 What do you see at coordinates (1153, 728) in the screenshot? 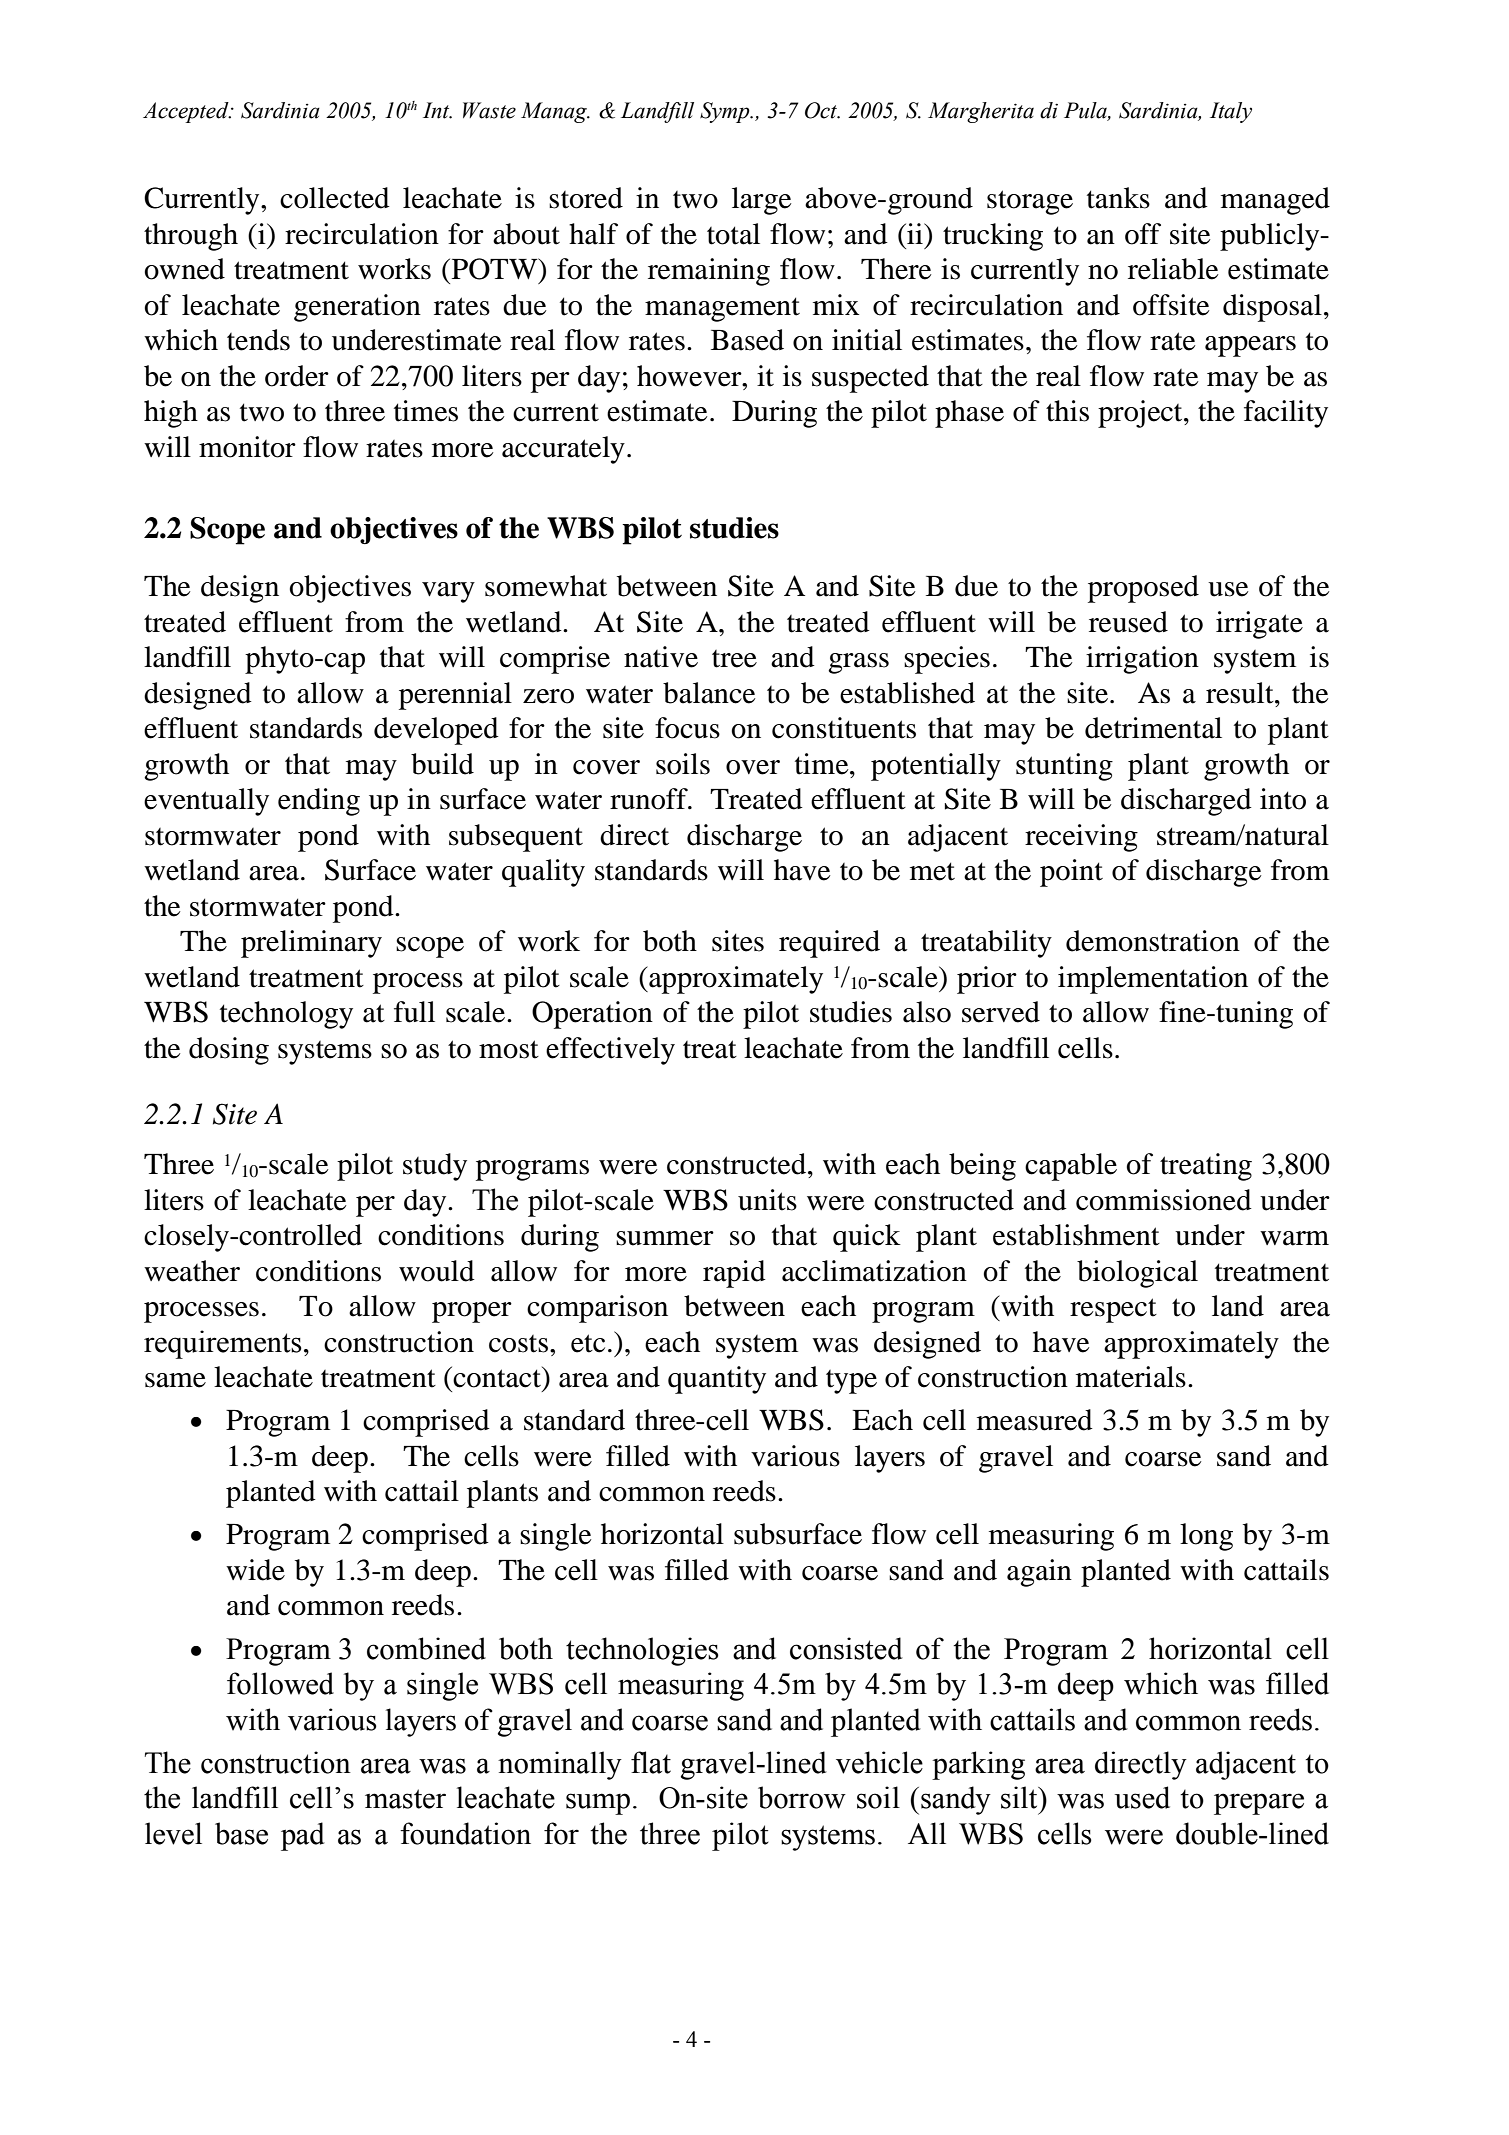
I see `detrimental` at bounding box center [1153, 728].
